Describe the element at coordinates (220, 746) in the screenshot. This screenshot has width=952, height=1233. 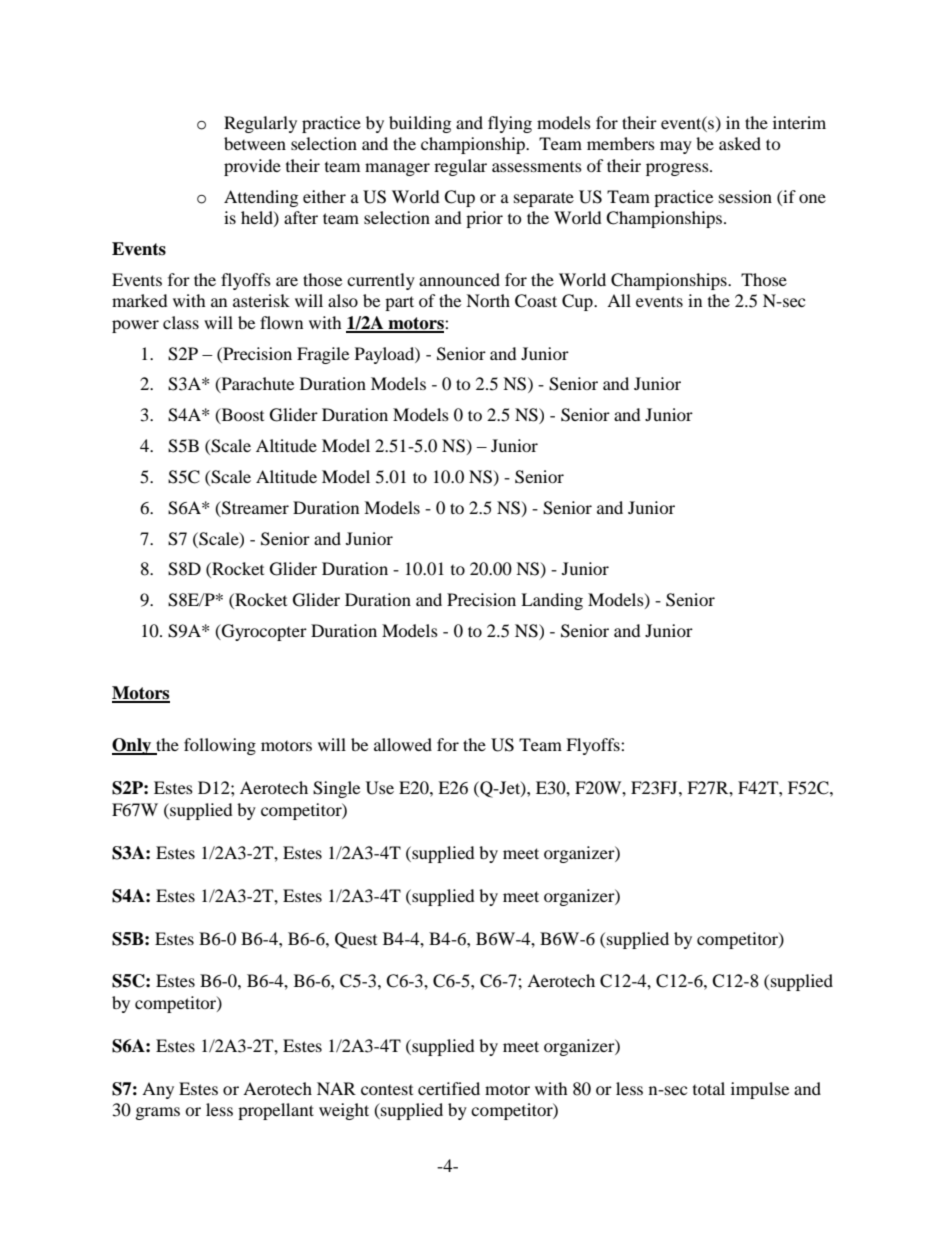
I see `following` at that location.
